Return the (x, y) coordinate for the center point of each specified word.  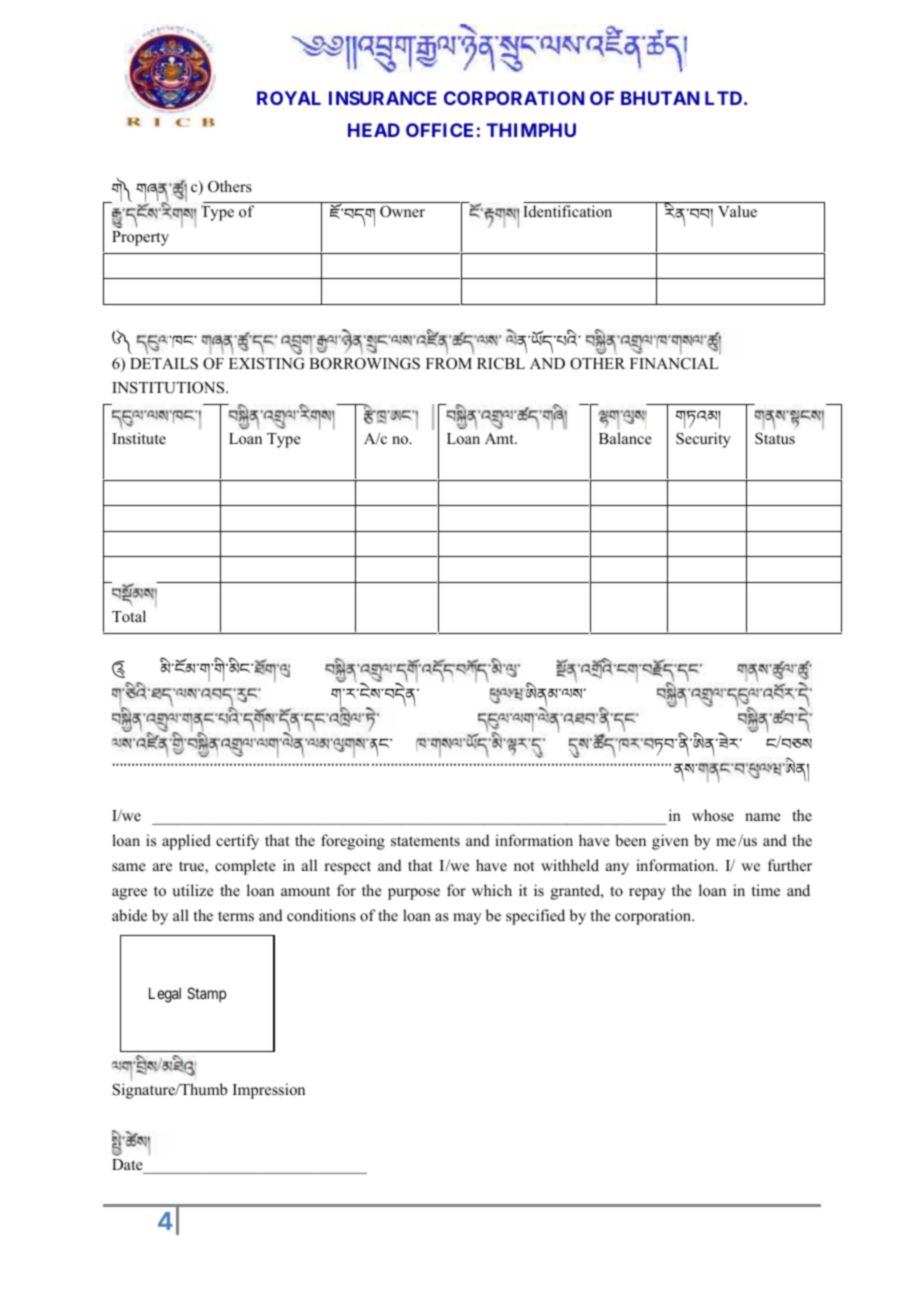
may (467, 919)
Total (129, 616)
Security (703, 440)
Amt (500, 438)
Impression (269, 1091)
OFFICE (439, 130)
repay (647, 894)
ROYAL (289, 98)
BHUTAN (660, 98)
